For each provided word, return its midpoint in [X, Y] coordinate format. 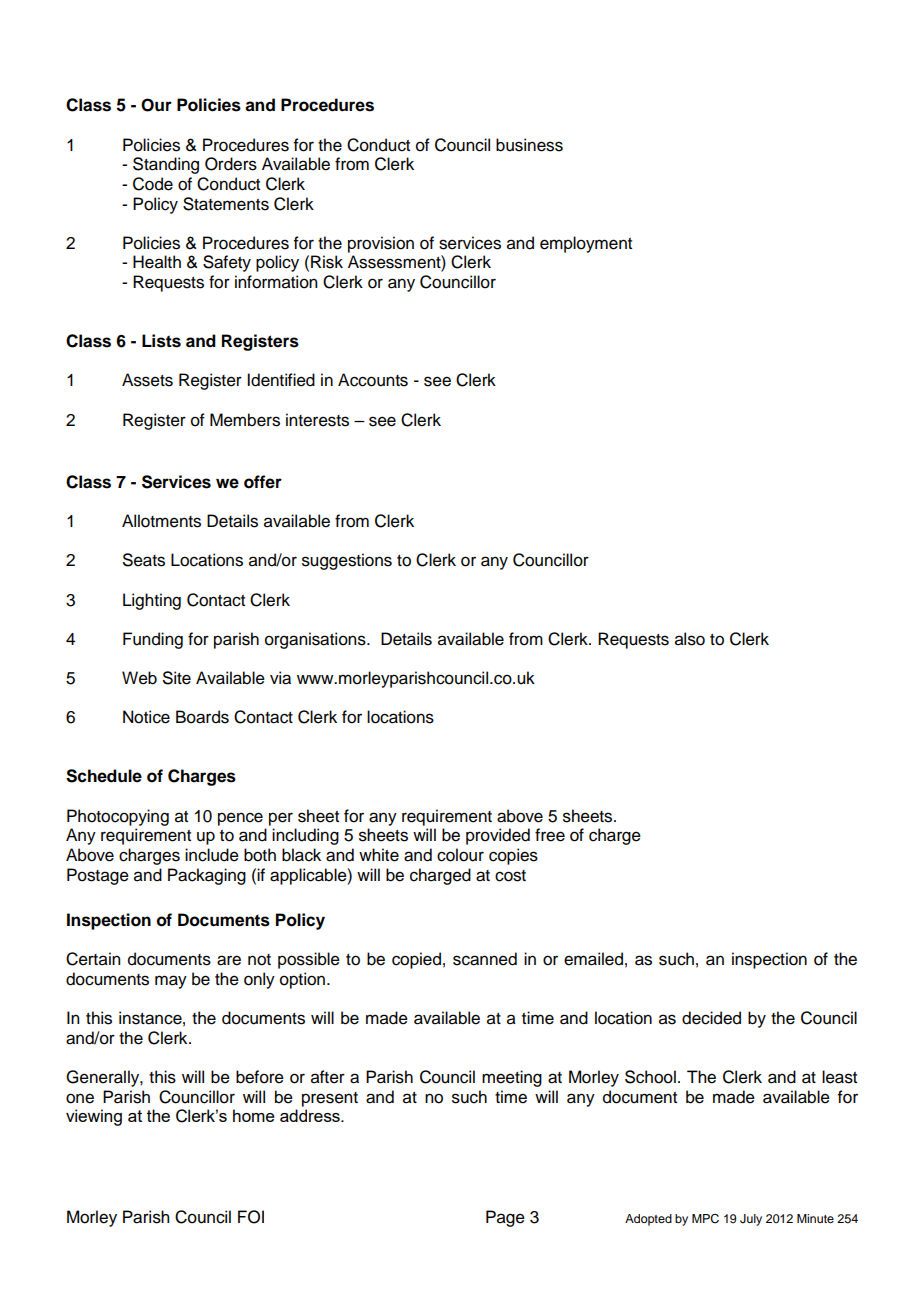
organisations [316, 640]
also [690, 639]
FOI [251, 1217]
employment [586, 244]
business [529, 145]
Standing [166, 165]
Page [505, 1218]
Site [177, 678]
